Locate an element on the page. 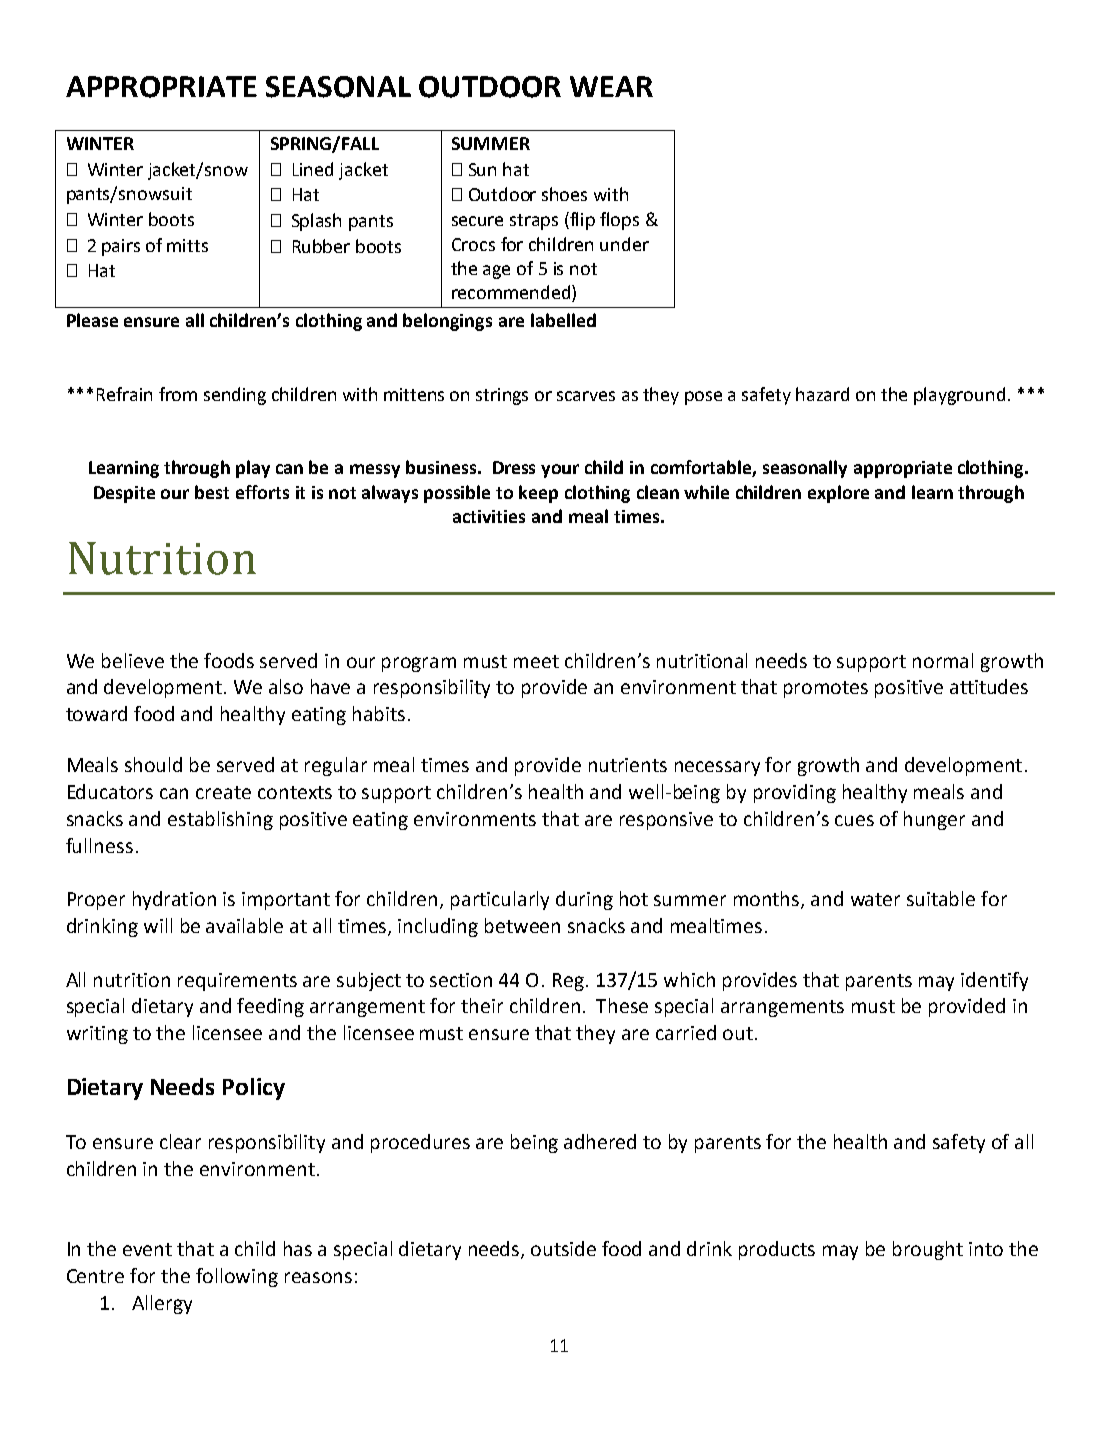  WEAR is located at coordinates (611, 86).
